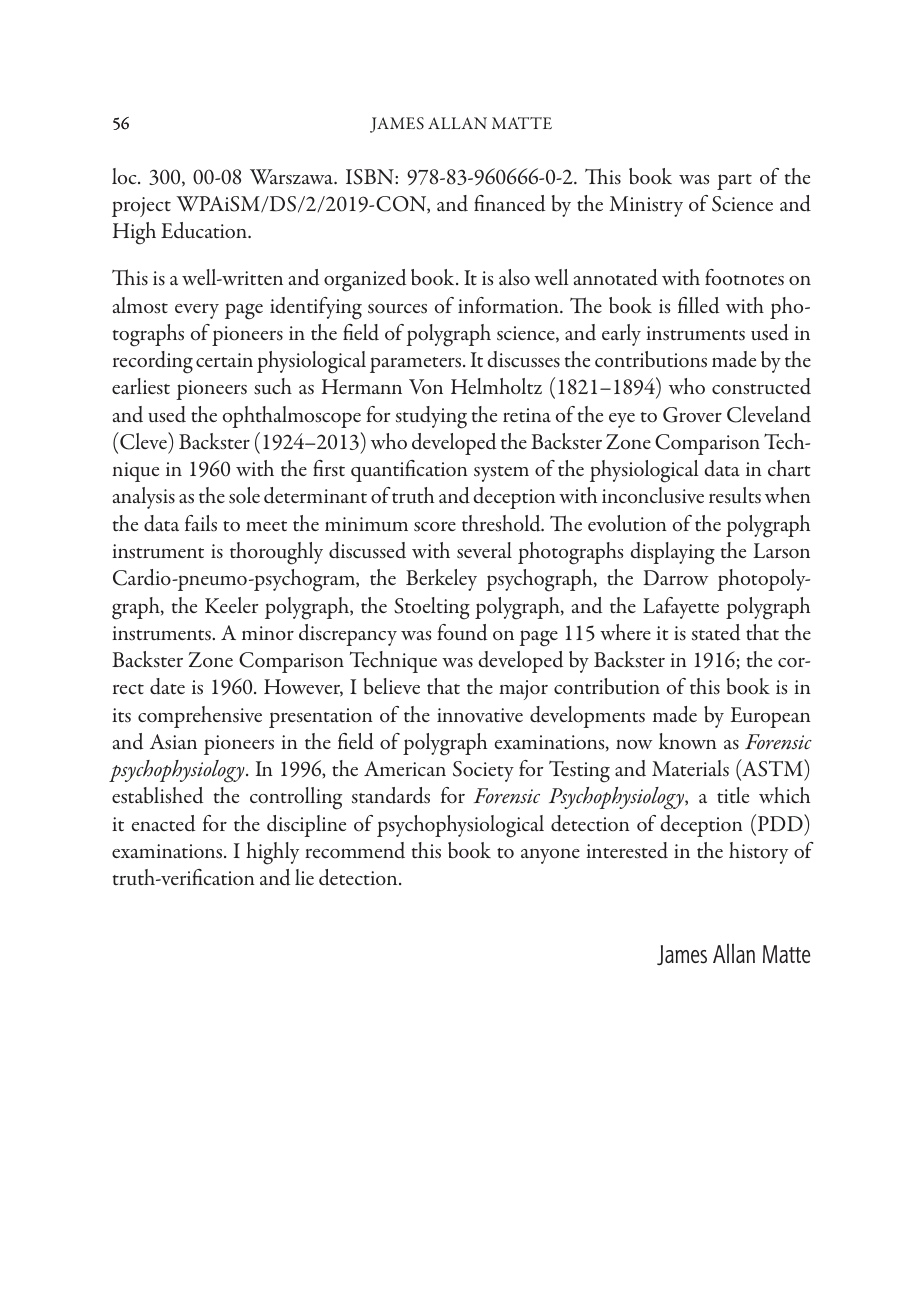 The image size is (923, 1316). I want to click on part, so click(734, 182).
